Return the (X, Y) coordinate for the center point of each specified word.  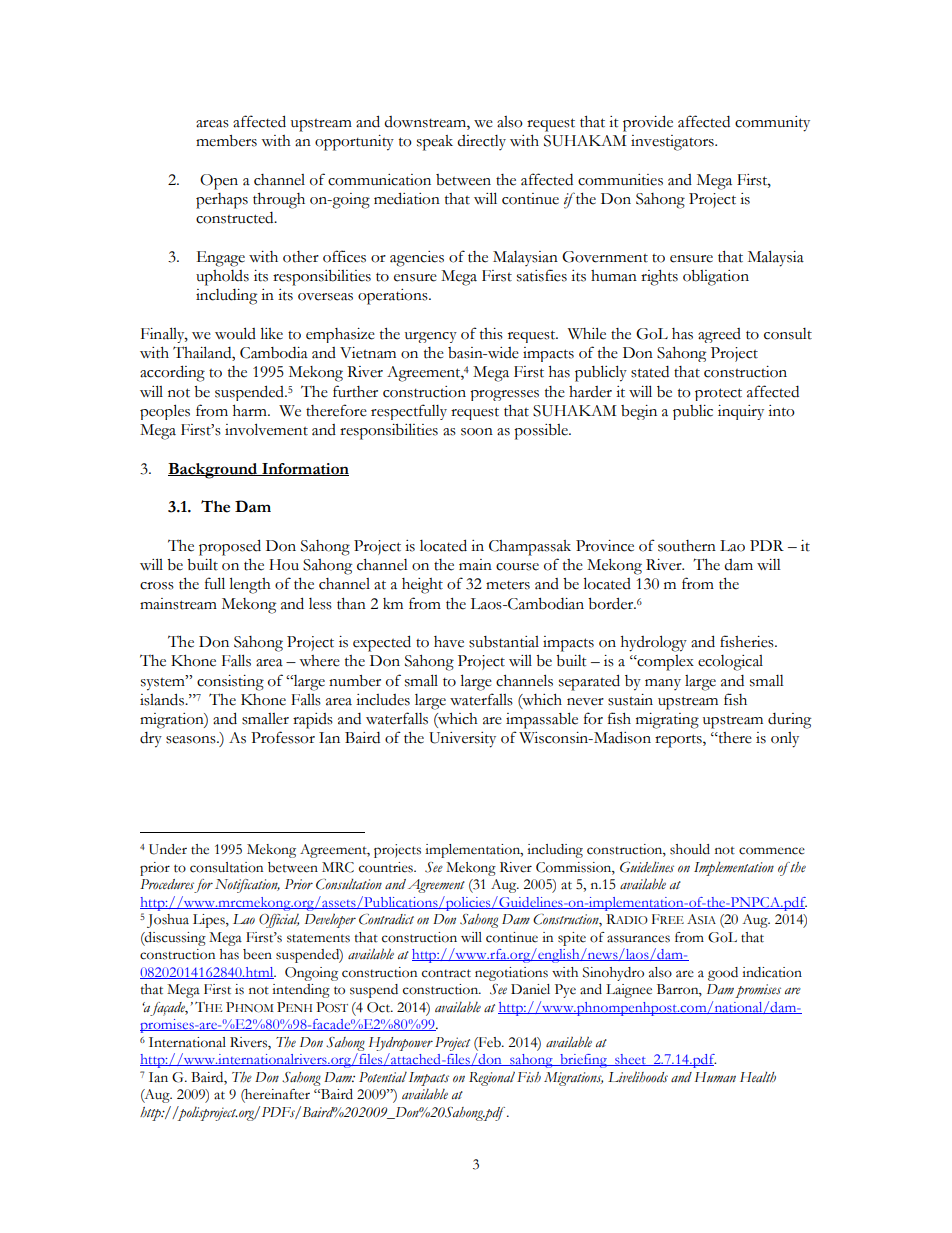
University (462, 740)
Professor (283, 737)
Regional (492, 1079)
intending (301, 991)
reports (679, 741)
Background (214, 471)
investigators (673, 143)
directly (481, 142)
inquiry (741, 412)
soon (477, 432)
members (226, 141)
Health (758, 1076)
